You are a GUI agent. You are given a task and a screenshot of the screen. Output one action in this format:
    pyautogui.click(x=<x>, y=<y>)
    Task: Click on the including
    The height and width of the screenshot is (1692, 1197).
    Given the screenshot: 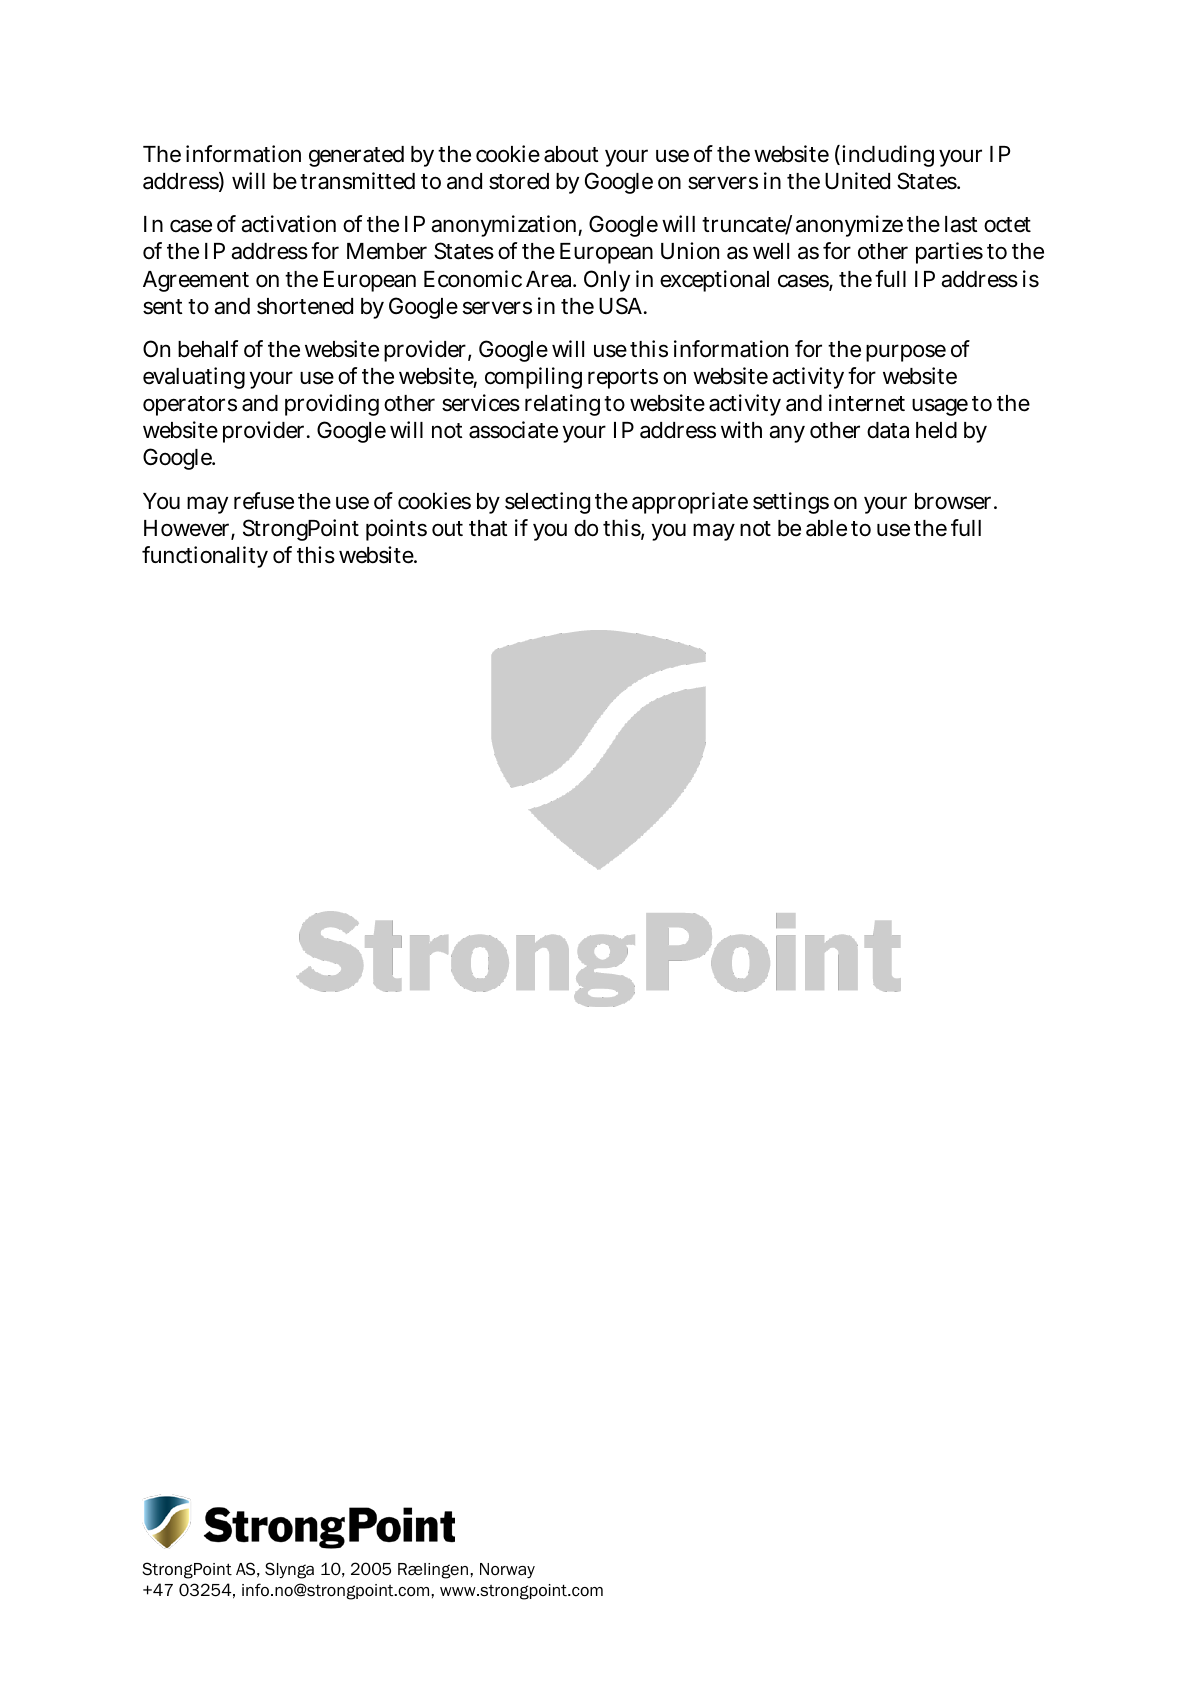 What is the action you would take?
    pyautogui.click(x=888, y=156)
